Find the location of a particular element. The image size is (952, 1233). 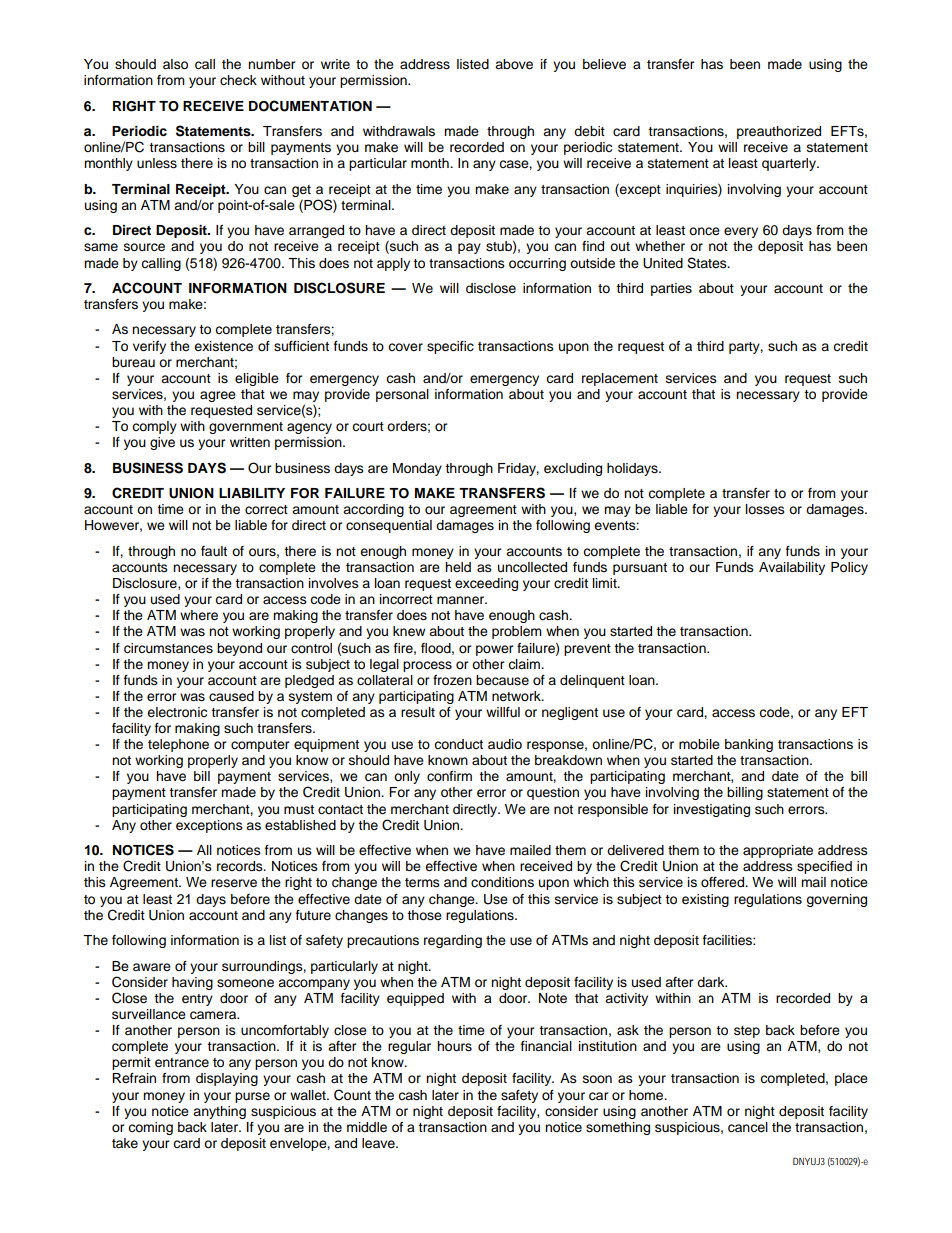

anything is located at coordinates (219, 1112).
